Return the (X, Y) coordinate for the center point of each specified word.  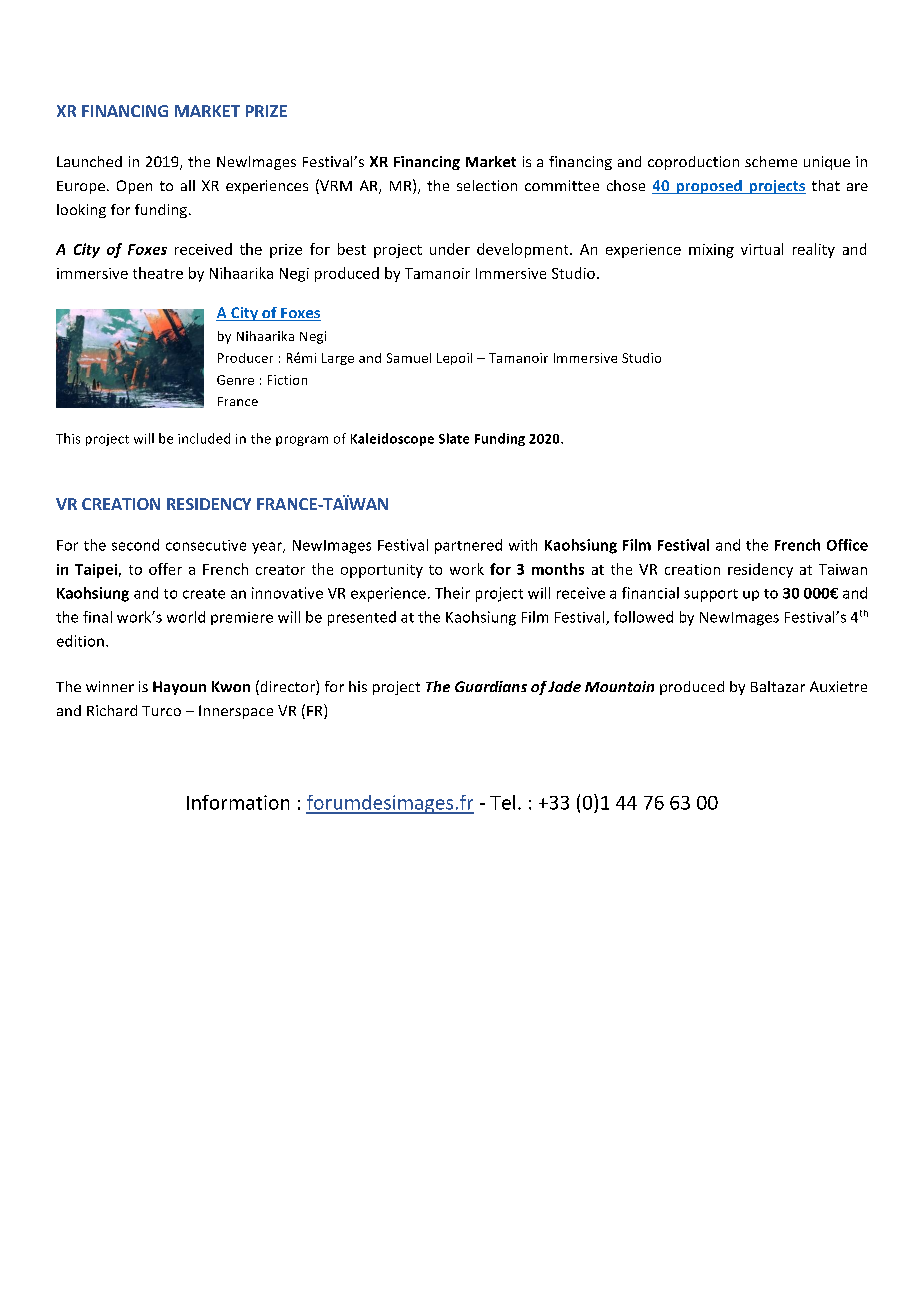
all (188, 185)
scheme (771, 161)
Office (847, 545)
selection (487, 185)
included (204, 438)
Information (238, 802)
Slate (454, 438)
